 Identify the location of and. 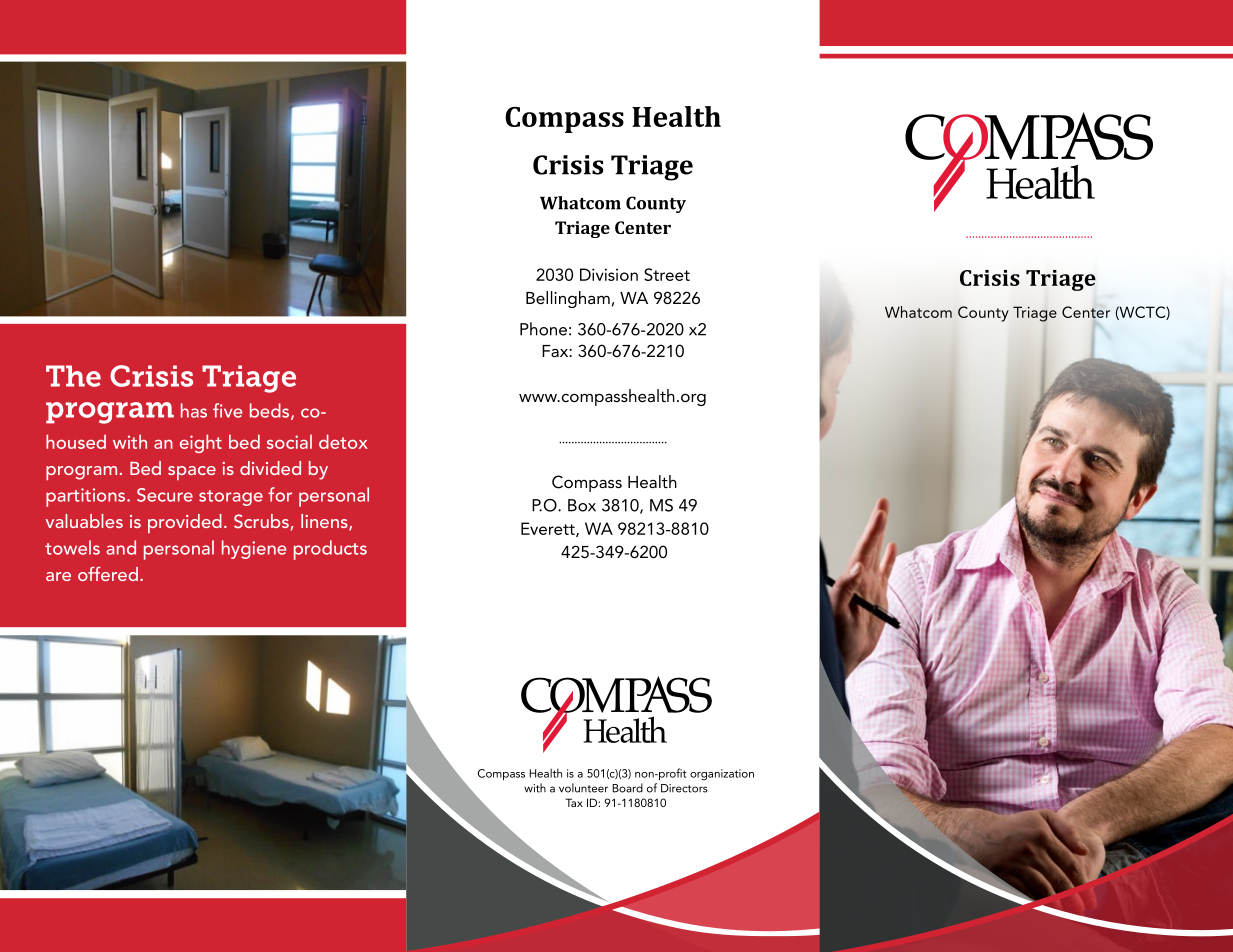
(121, 547).
